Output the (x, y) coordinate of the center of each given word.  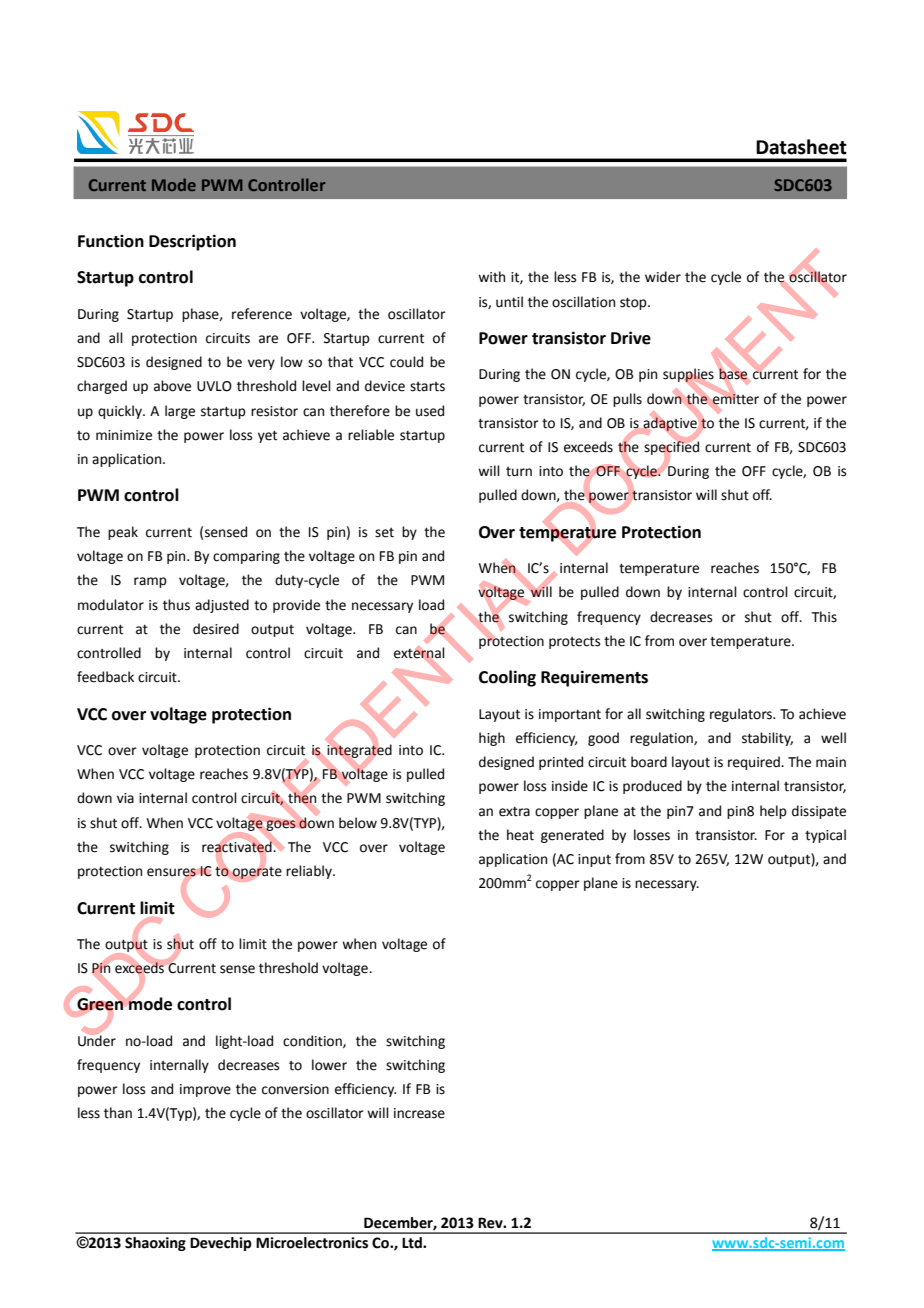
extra (514, 811)
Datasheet (801, 147)
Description (192, 242)
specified (671, 448)
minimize (124, 435)
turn (519, 472)
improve (205, 1090)
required (755, 763)
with (491, 277)
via (125, 798)
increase (419, 1113)
